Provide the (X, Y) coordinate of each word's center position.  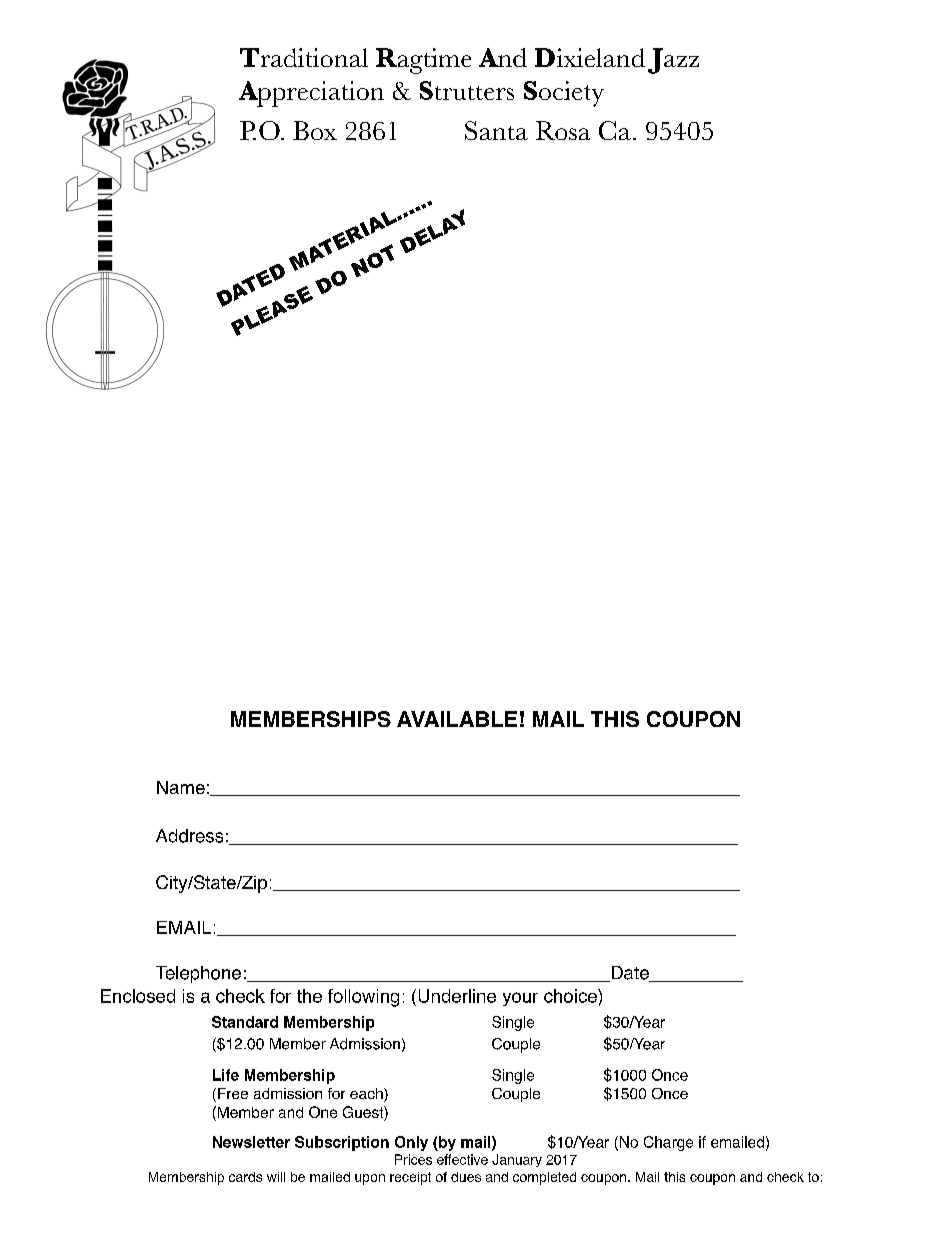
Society (564, 94)
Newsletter (251, 1142)
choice (571, 996)
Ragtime (423, 61)
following (363, 998)
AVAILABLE (457, 719)
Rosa (563, 130)
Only (411, 1143)
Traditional (304, 57)
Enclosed (138, 996)
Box (315, 130)
